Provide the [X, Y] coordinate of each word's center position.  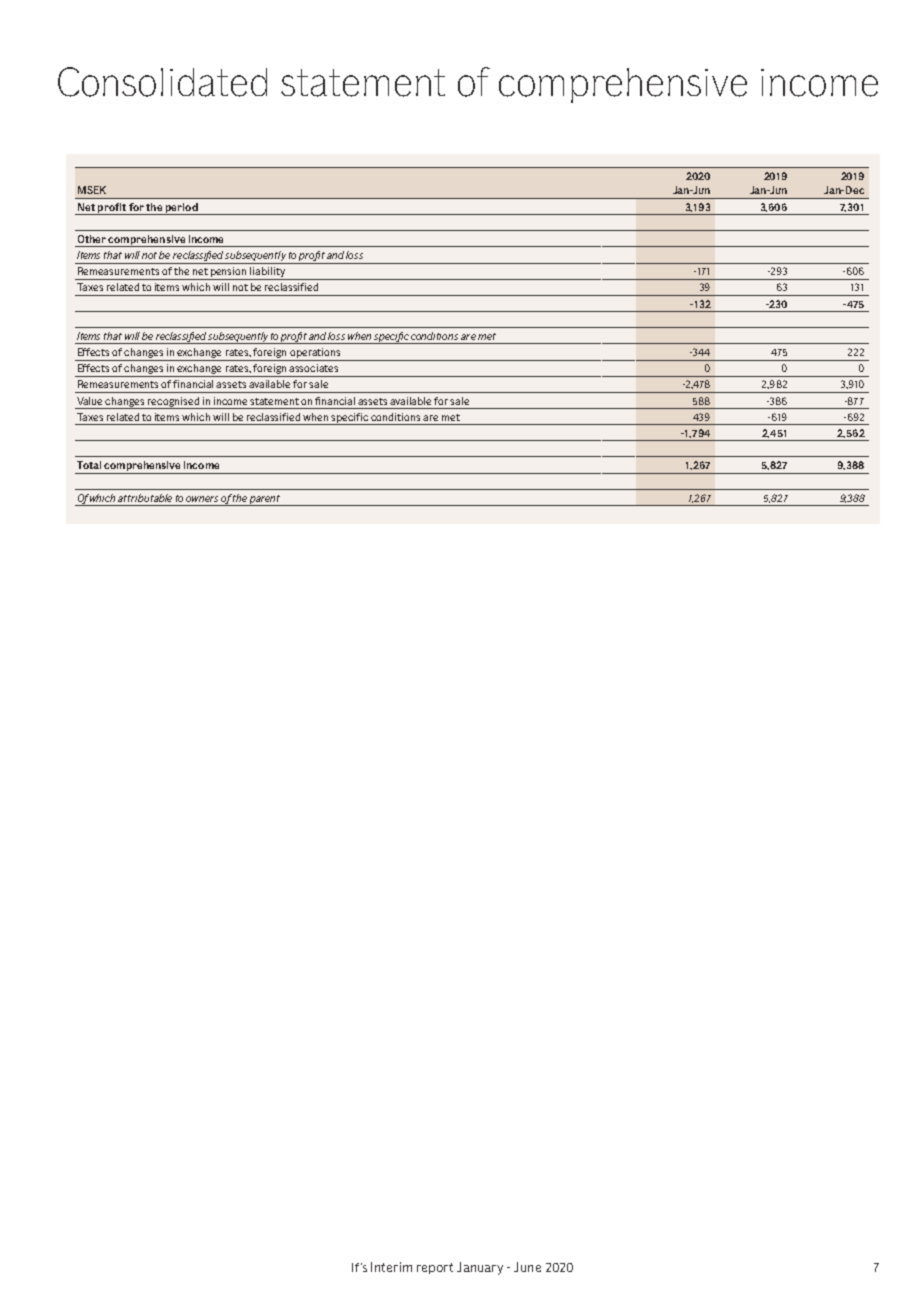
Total [89, 465]
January [480, 1268]
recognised [173, 403]
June [527, 1267]
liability [268, 273]
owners [202, 499]
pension [229, 273]
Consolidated [162, 82]
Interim [391, 1267]
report [435, 1268]
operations [315, 353]
